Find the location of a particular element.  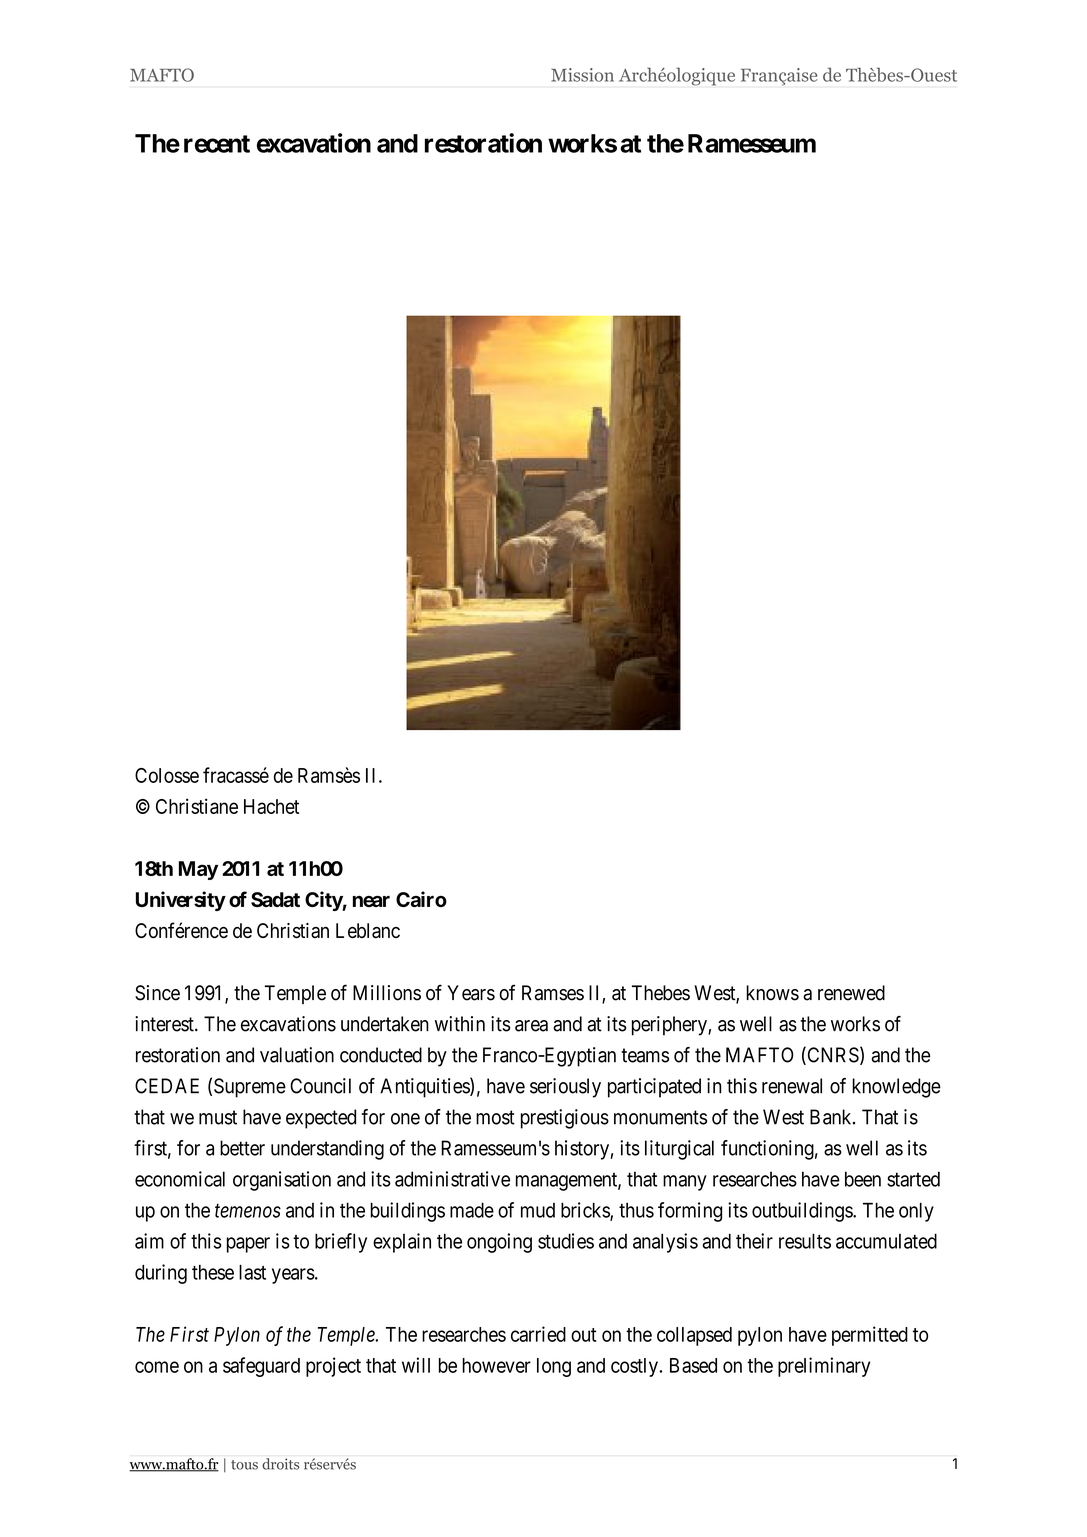

renewal is located at coordinates (792, 1086).
